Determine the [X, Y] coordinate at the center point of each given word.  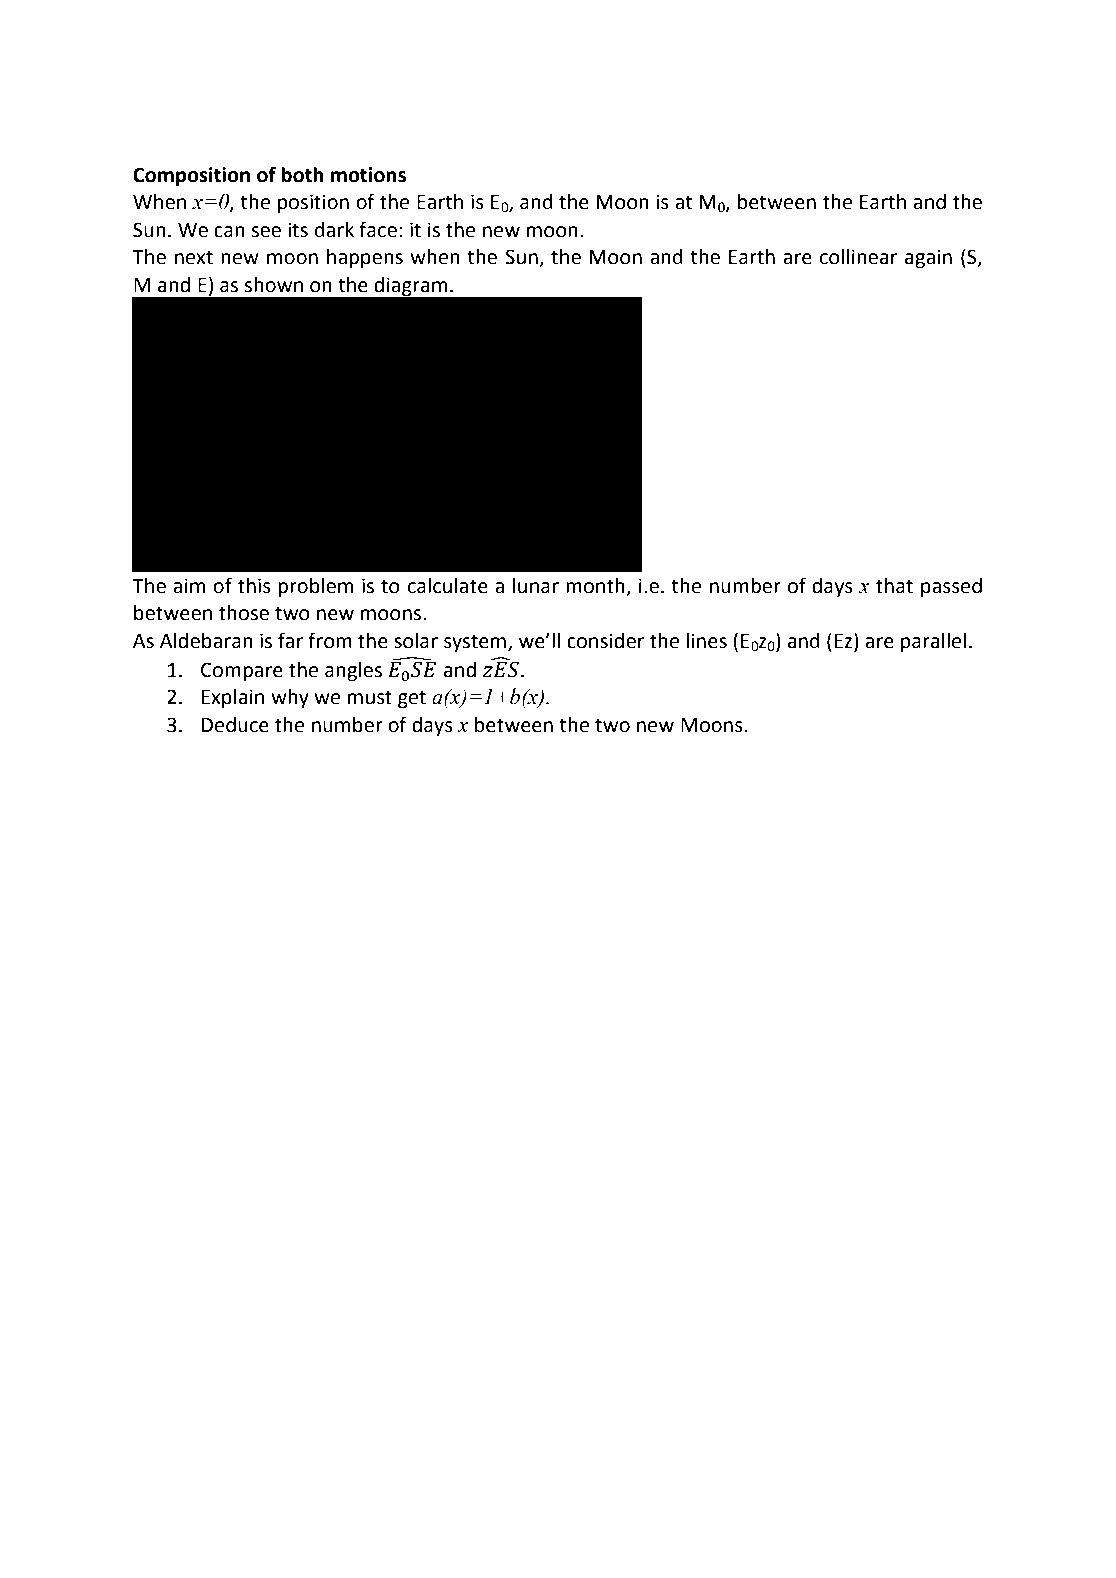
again [928, 259]
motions [368, 175]
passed [951, 588]
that [894, 586]
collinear [859, 257]
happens [365, 259]
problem [315, 588]
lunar [536, 586]
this [254, 586]
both [302, 175]
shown [273, 285]
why [290, 699]
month [596, 587]
